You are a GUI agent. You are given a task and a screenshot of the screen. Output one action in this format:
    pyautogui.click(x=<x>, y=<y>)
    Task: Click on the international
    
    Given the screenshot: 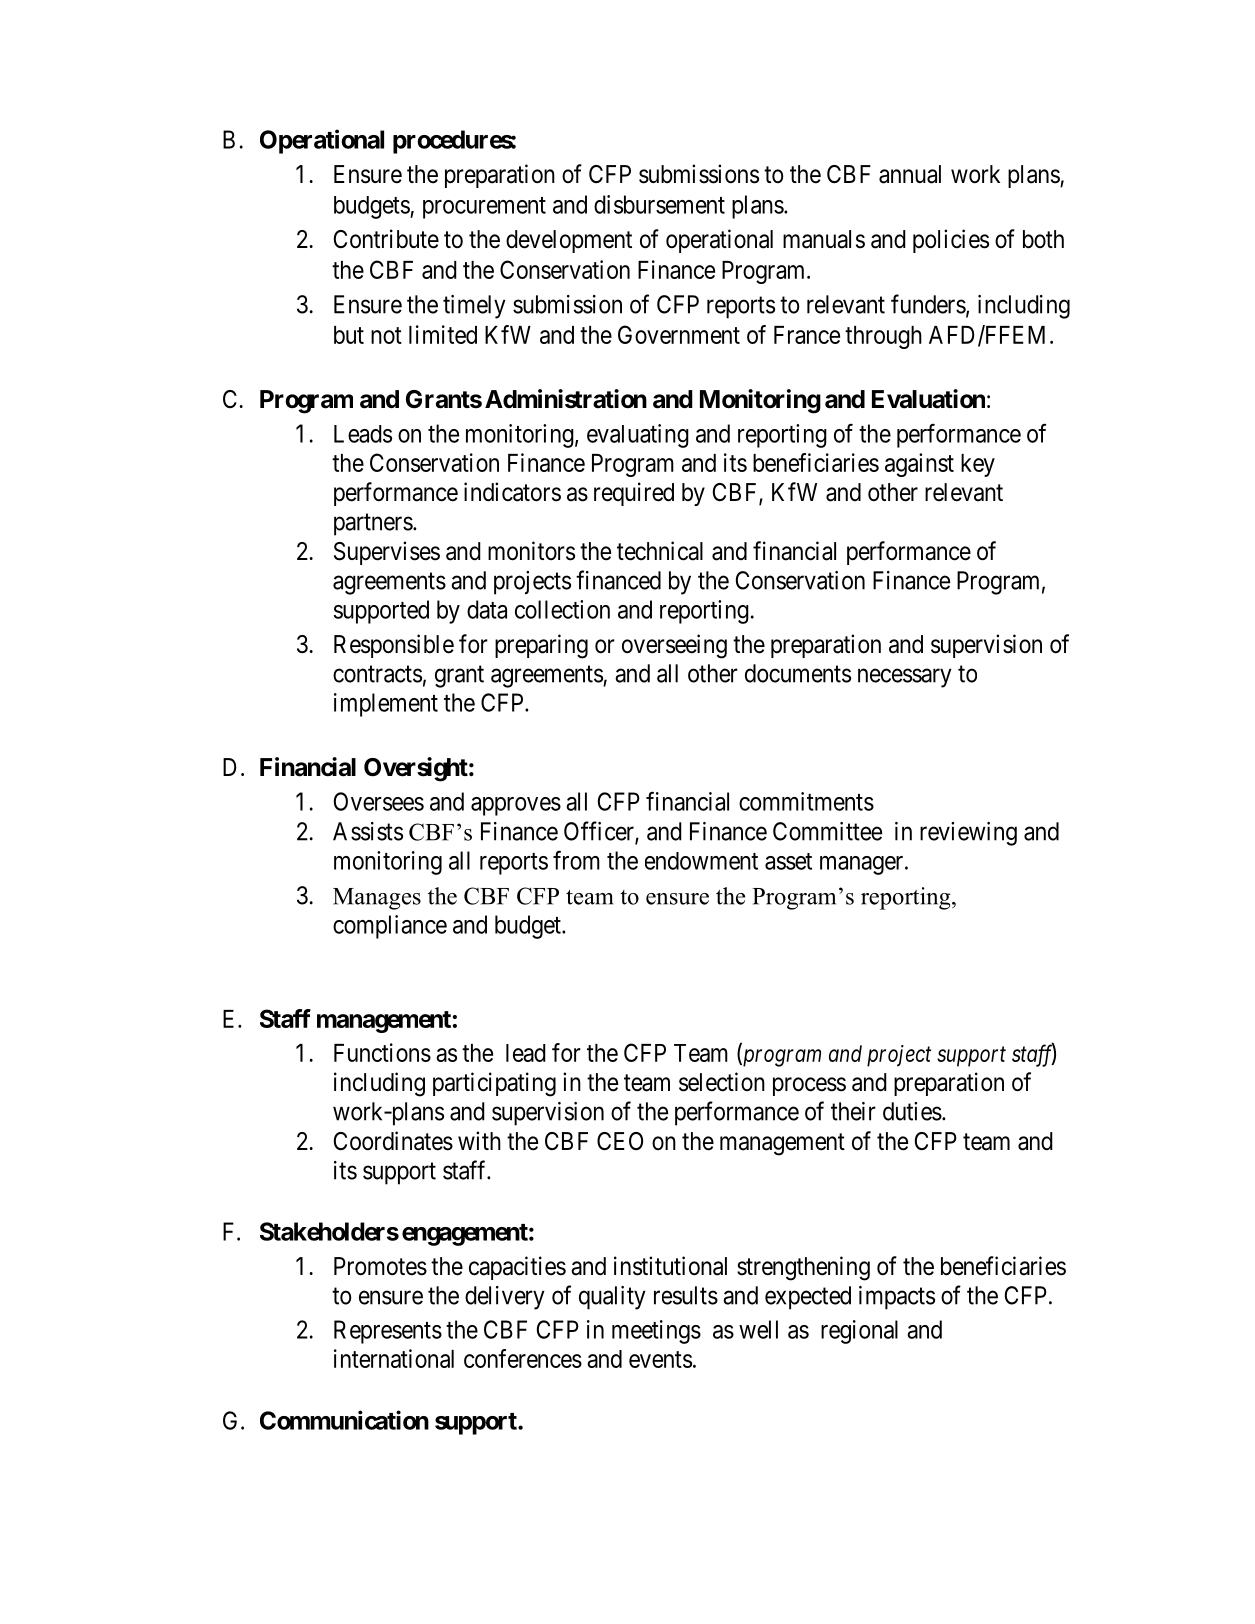 What is the action you would take?
    pyautogui.click(x=394, y=1358)
